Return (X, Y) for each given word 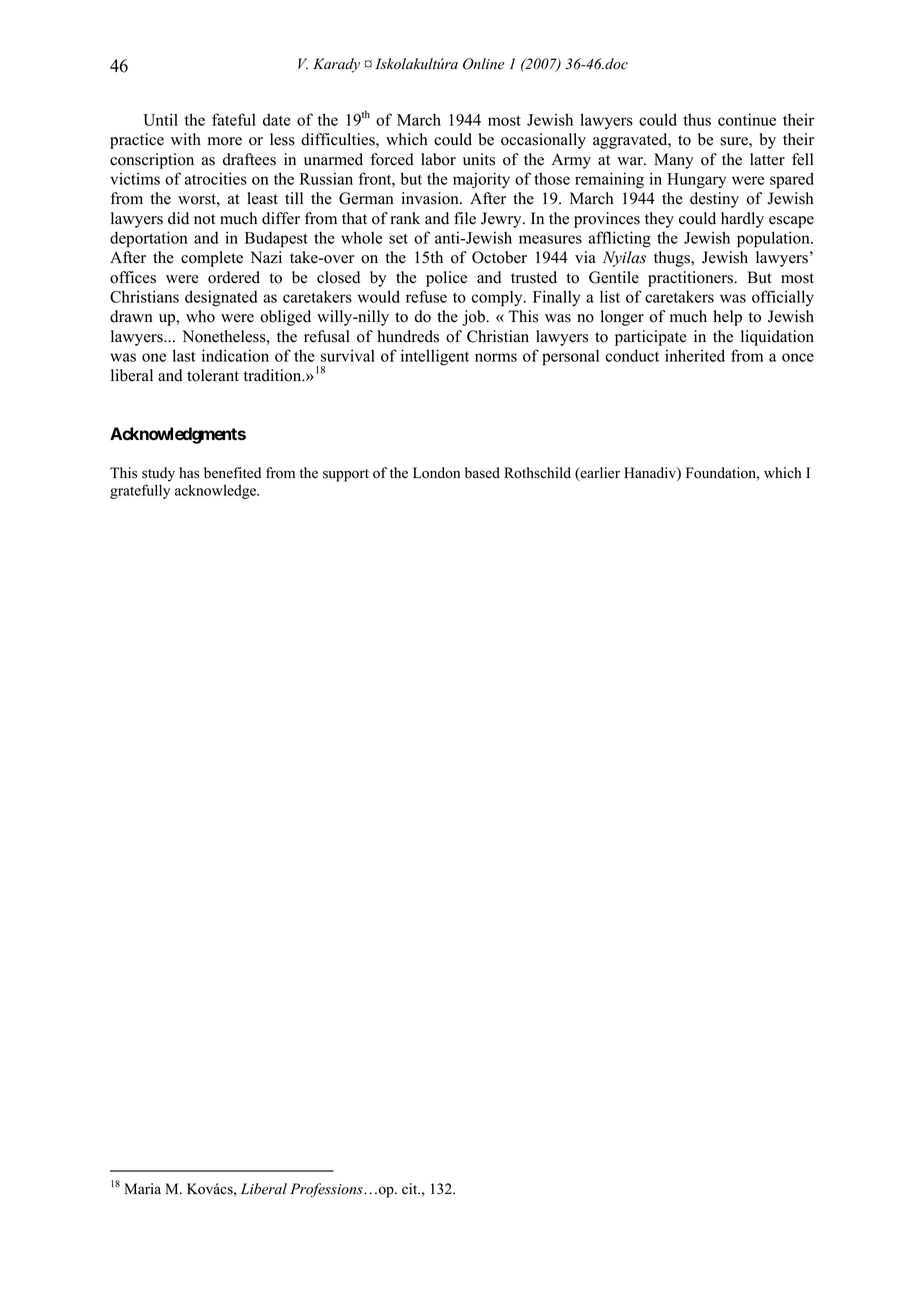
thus (697, 119)
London (436, 473)
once (798, 357)
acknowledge (217, 491)
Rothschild (537, 473)
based (482, 473)
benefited (232, 473)
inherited (695, 355)
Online (483, 64)
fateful (234, 119)
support (346, 475)
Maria (142, 1188)
